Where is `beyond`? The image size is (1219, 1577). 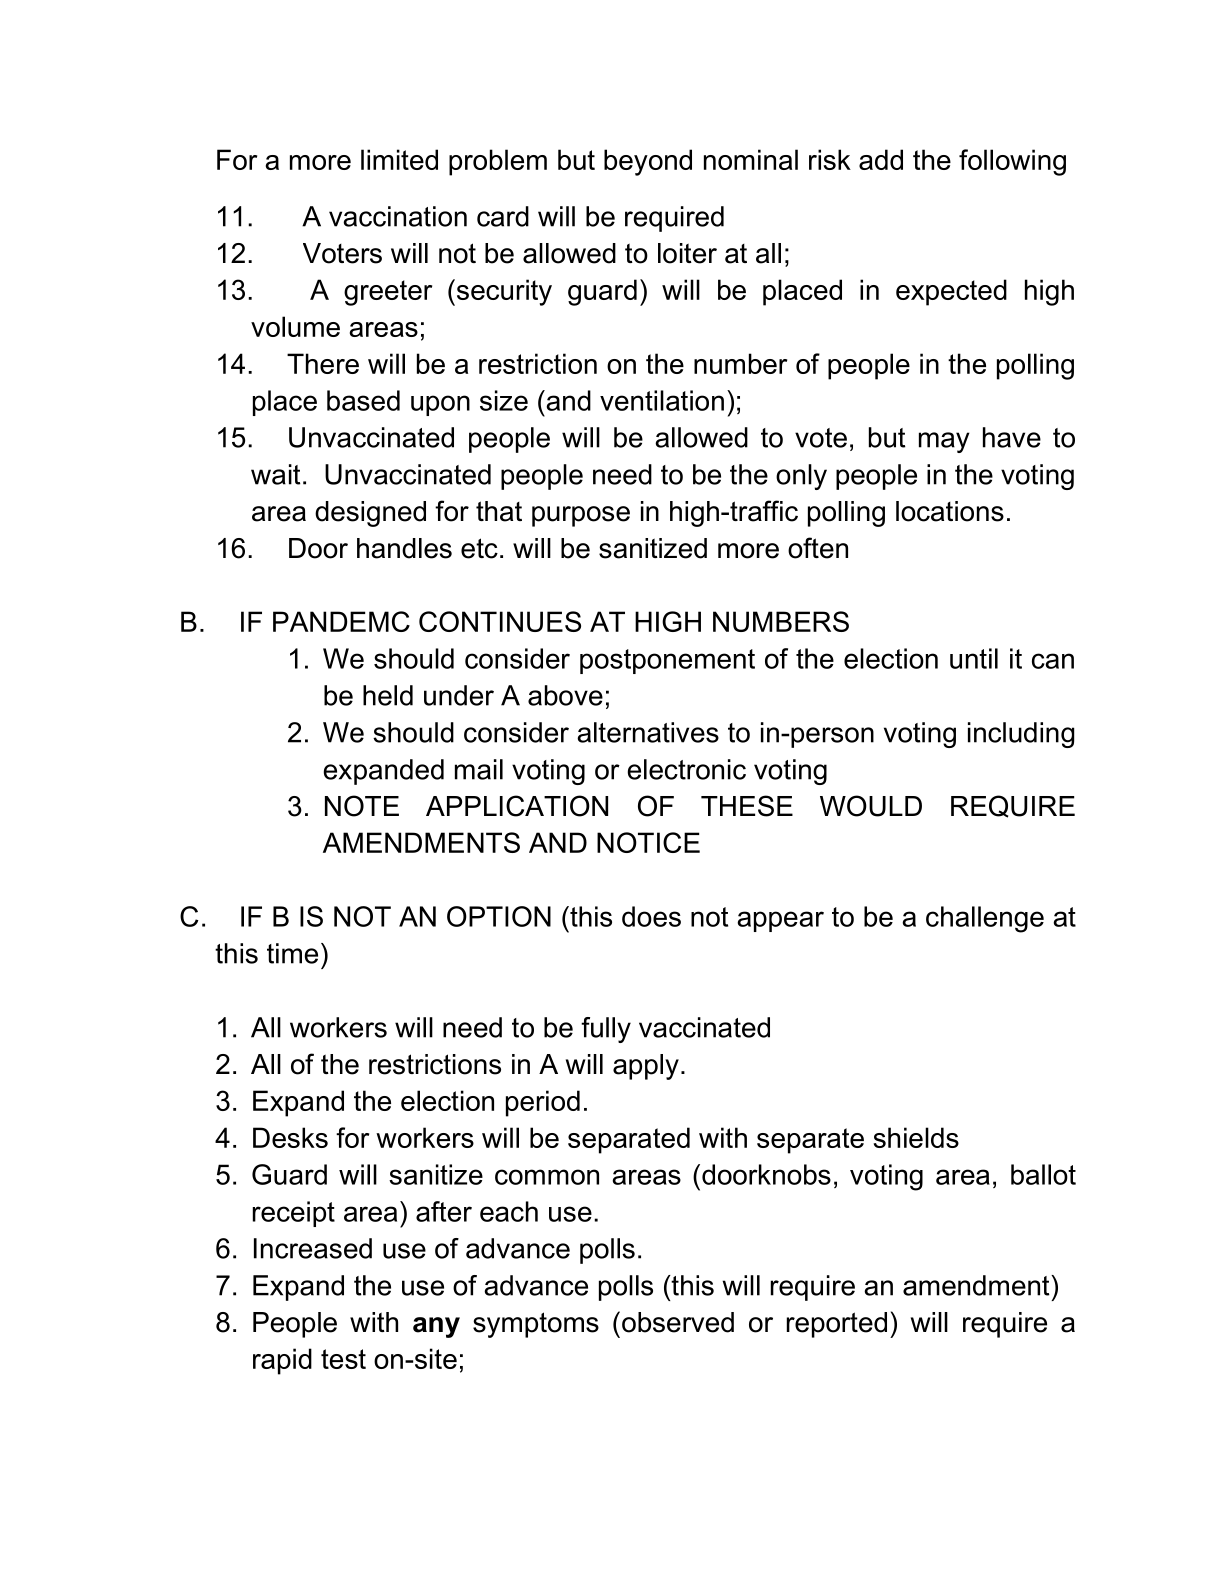
beyond is located at coordinates (648, 162).
